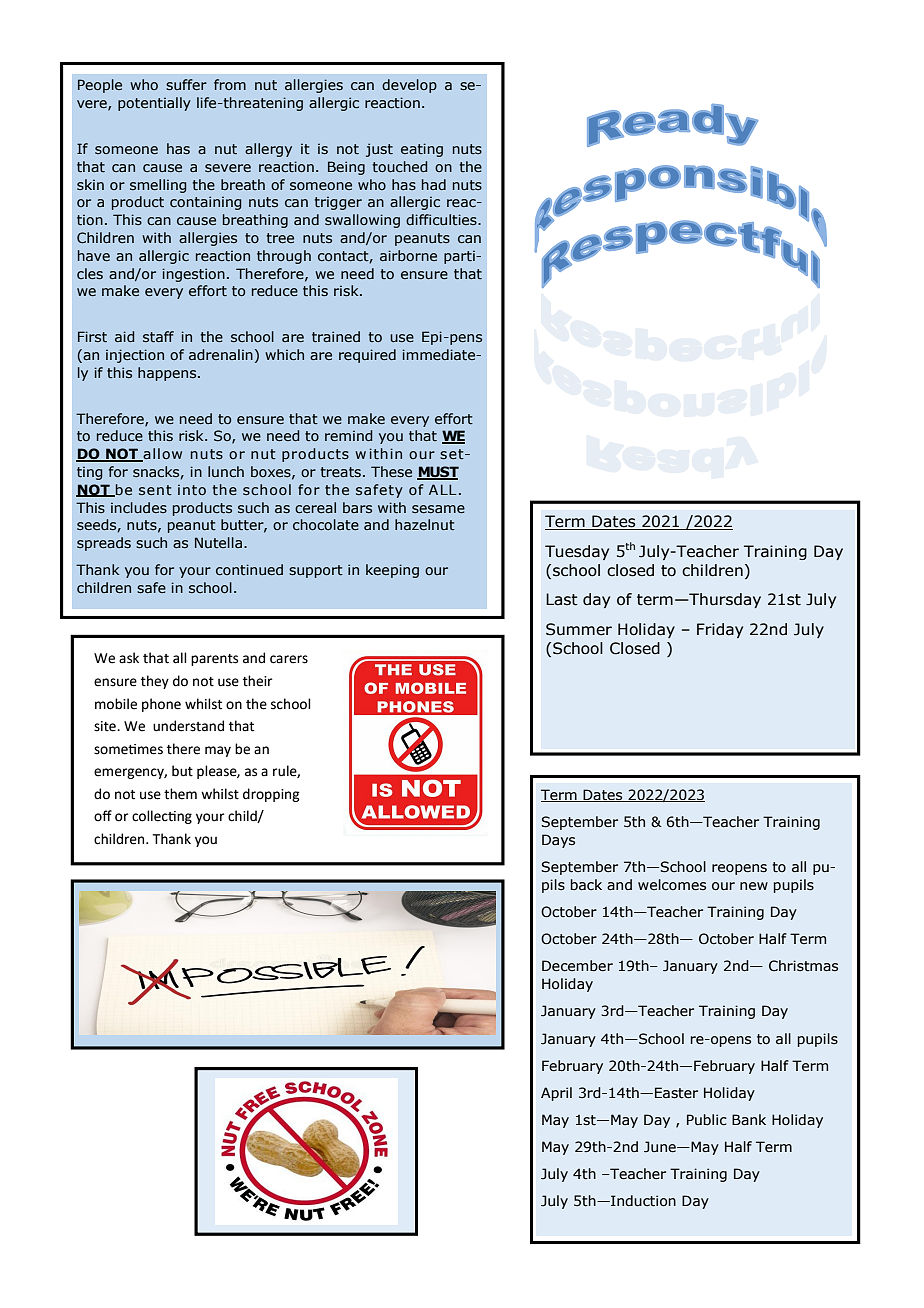 The width and height of the page is (924, 1308). I want to click on suffer, so click(186, 84).
